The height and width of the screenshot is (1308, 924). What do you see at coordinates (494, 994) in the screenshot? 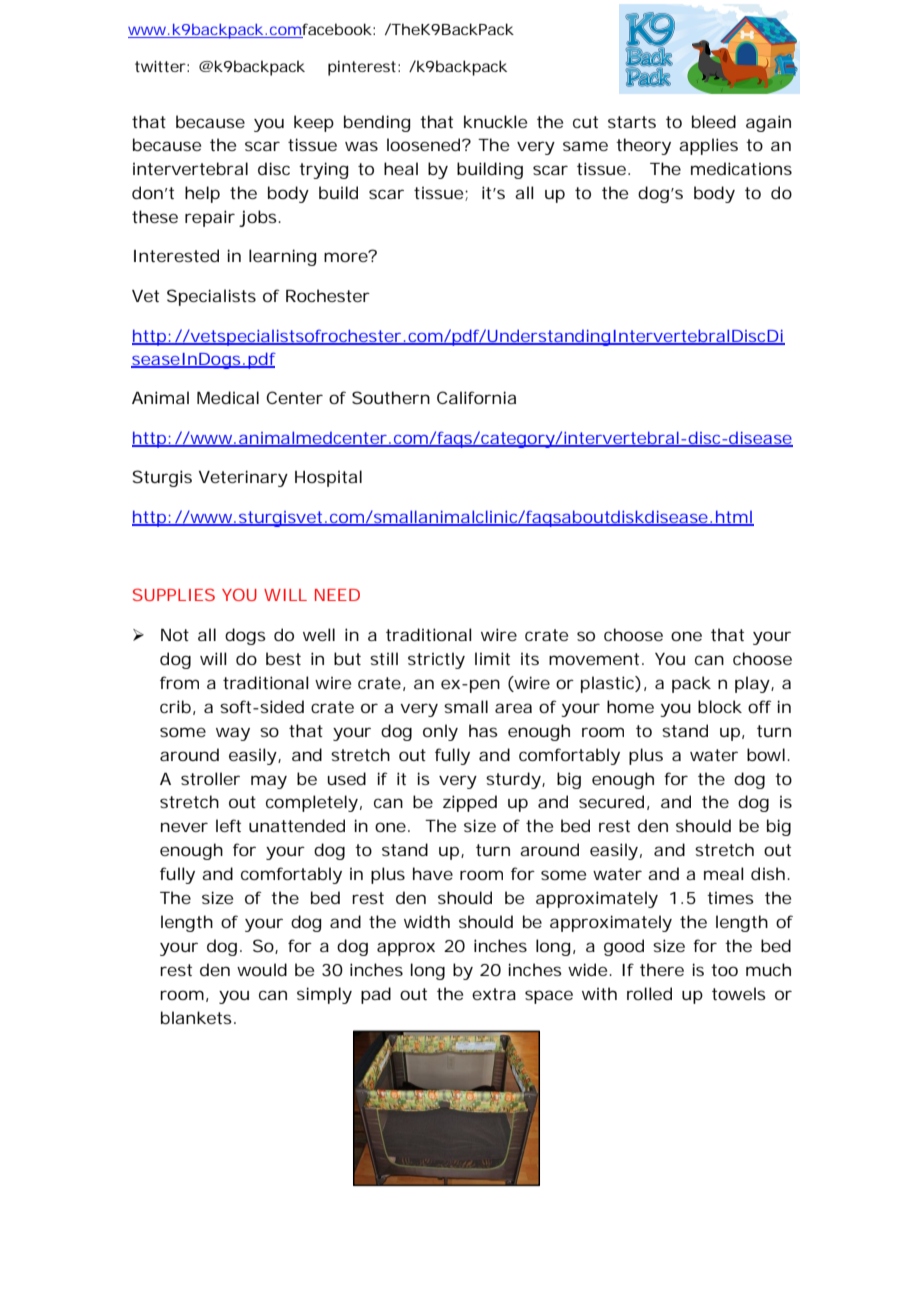
I see `extra` at bounding box center [494, 994].
